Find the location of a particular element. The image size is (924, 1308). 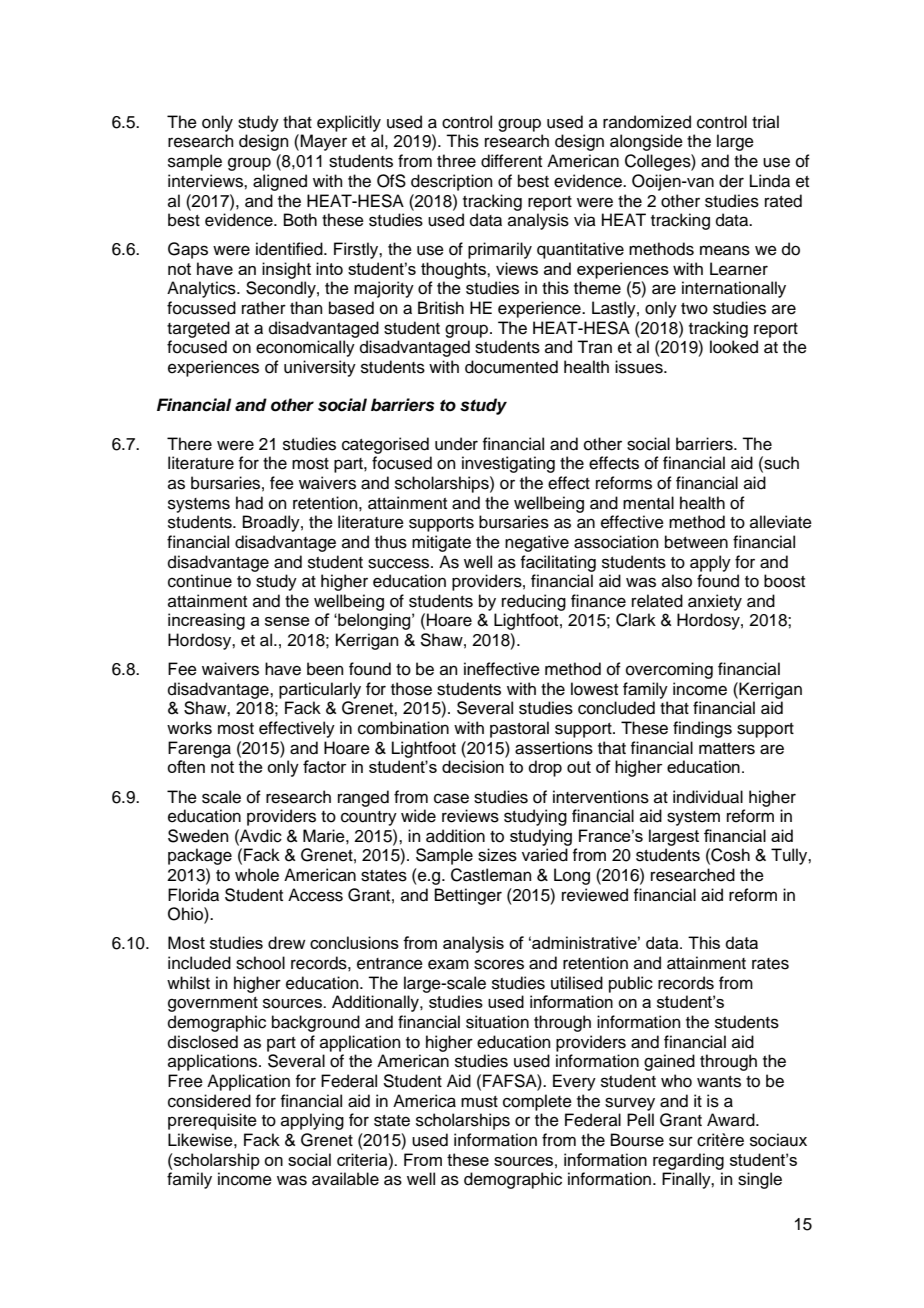

looked is located at coordinates (734, 347).
